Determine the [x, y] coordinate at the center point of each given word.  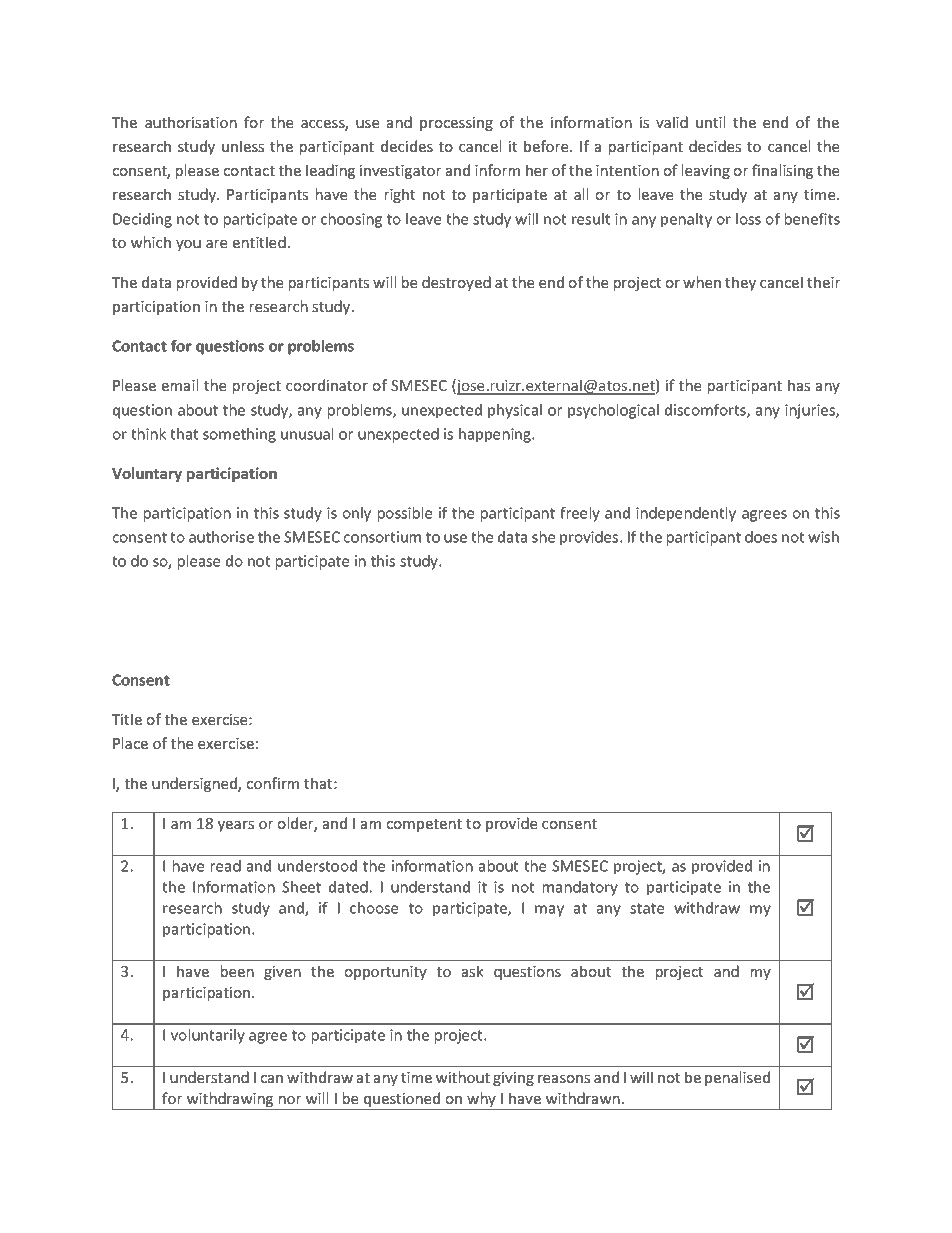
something [239, 435]
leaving [706, 171]
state [647, 908]
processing [456, 124]
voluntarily [208, 1036]
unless [243, 146]
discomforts [706, 411]
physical [515, 411]
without [463, 1077]
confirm [273, 783]
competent [424, 825]
